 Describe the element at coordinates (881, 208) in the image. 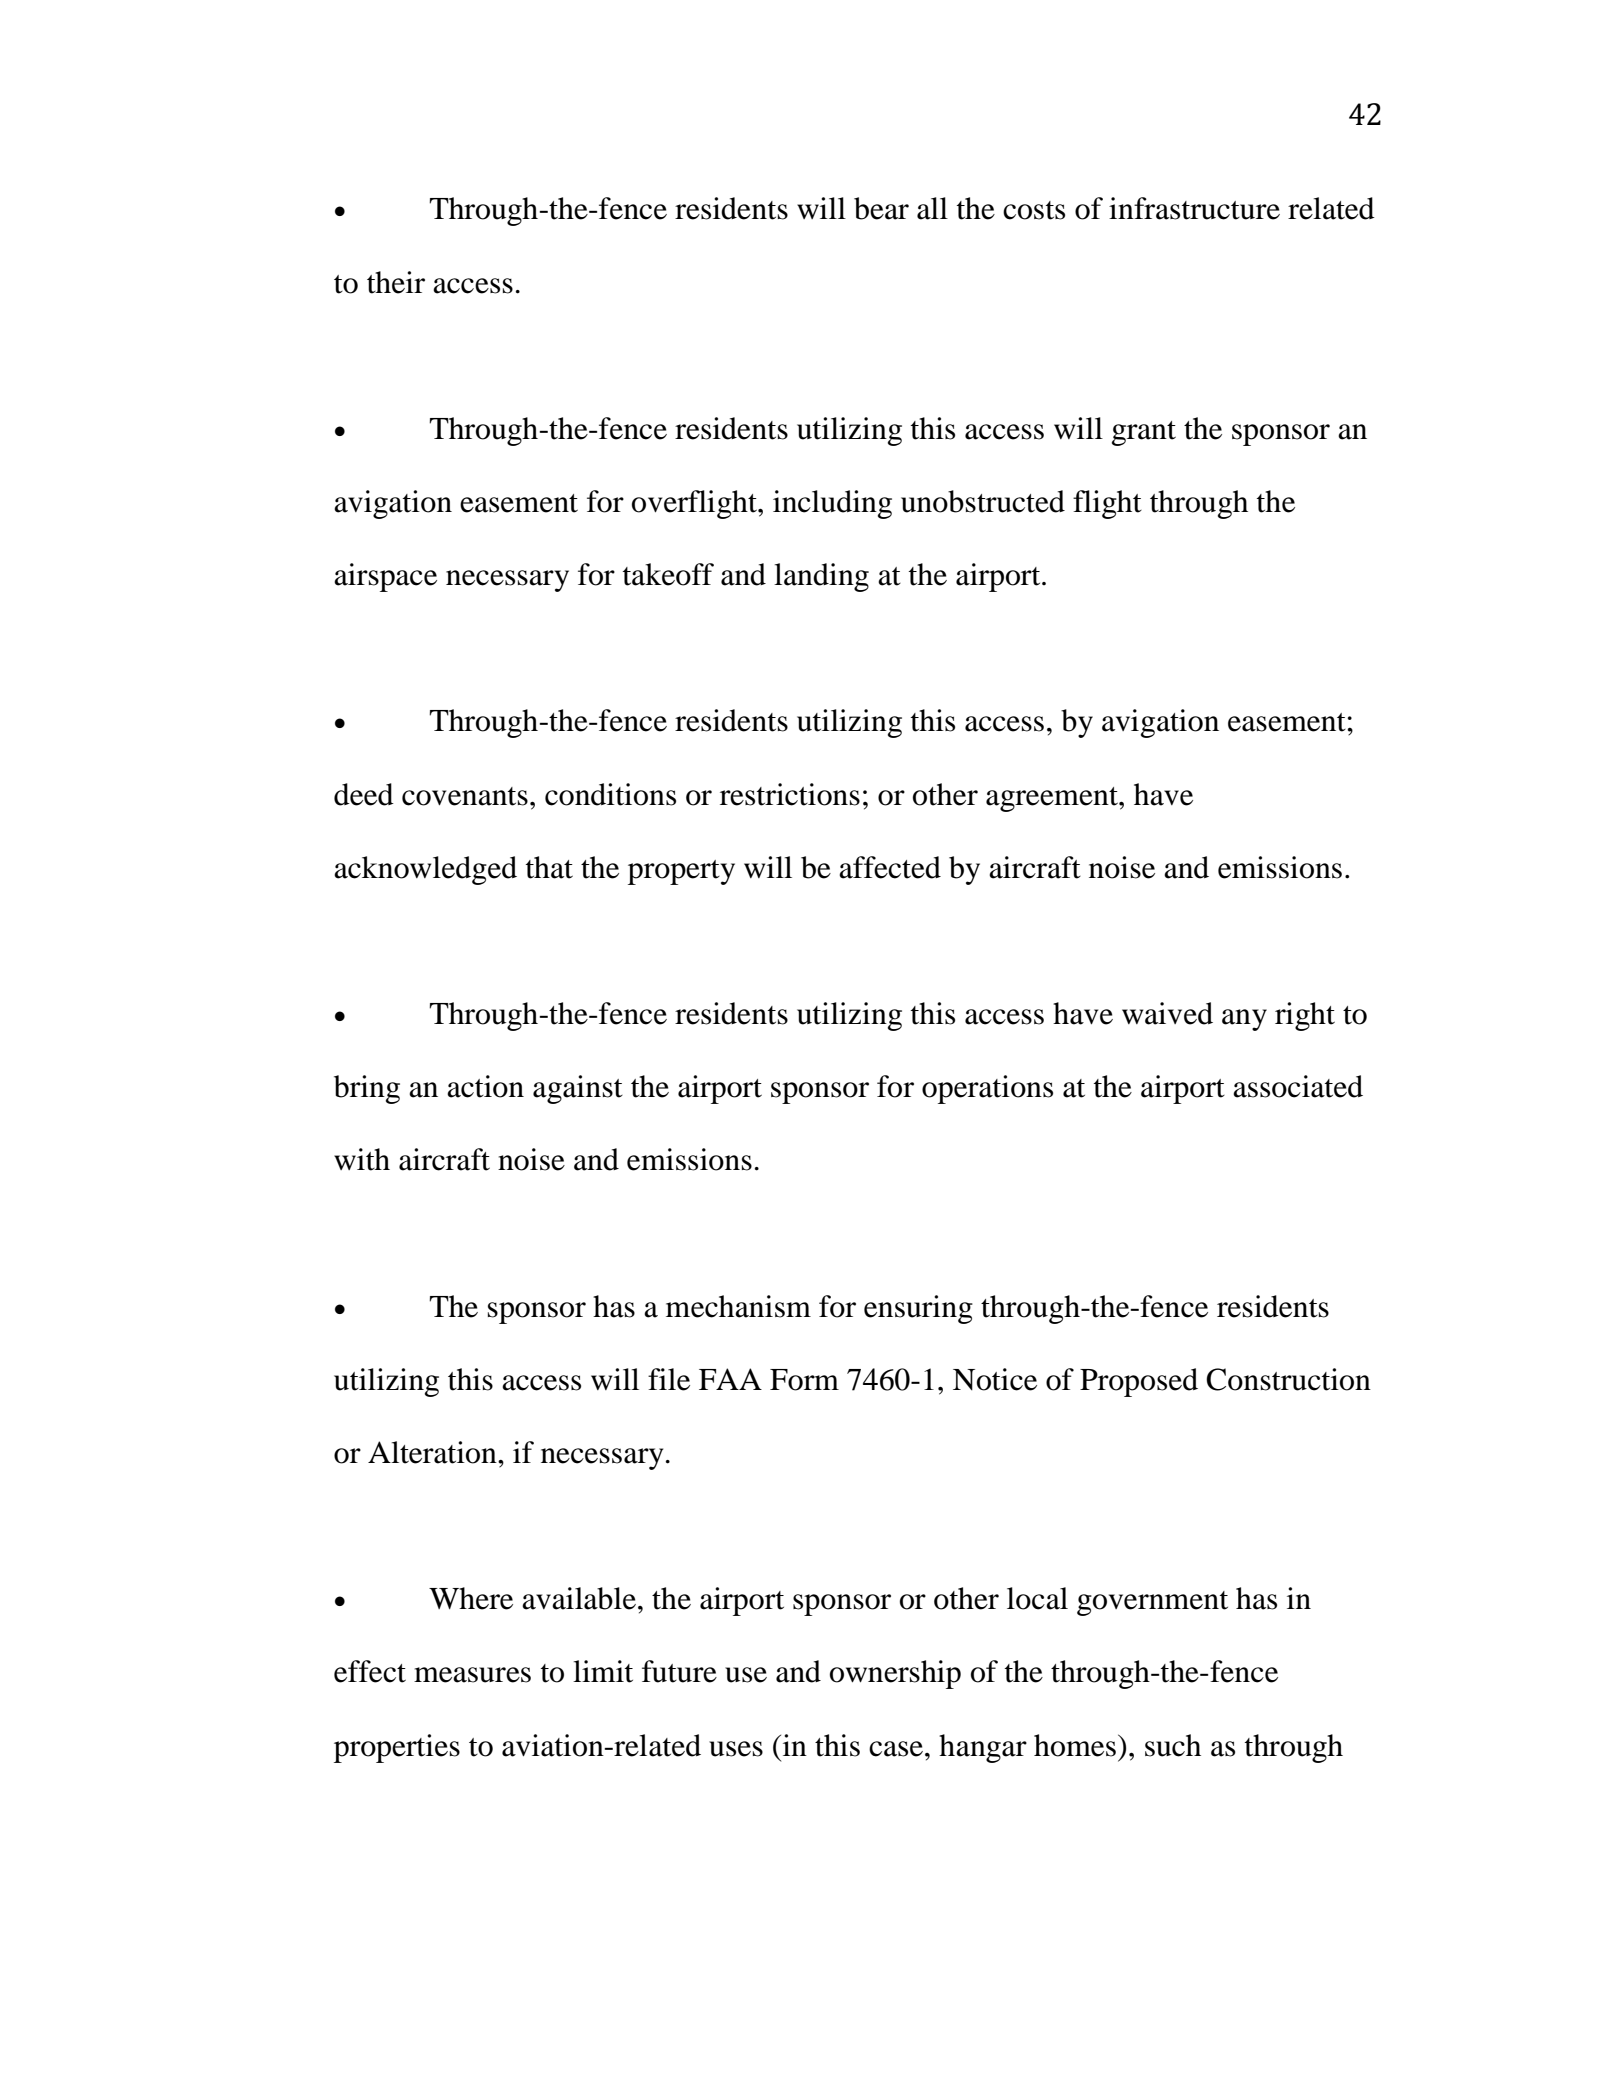

I see `bear` at that location.
